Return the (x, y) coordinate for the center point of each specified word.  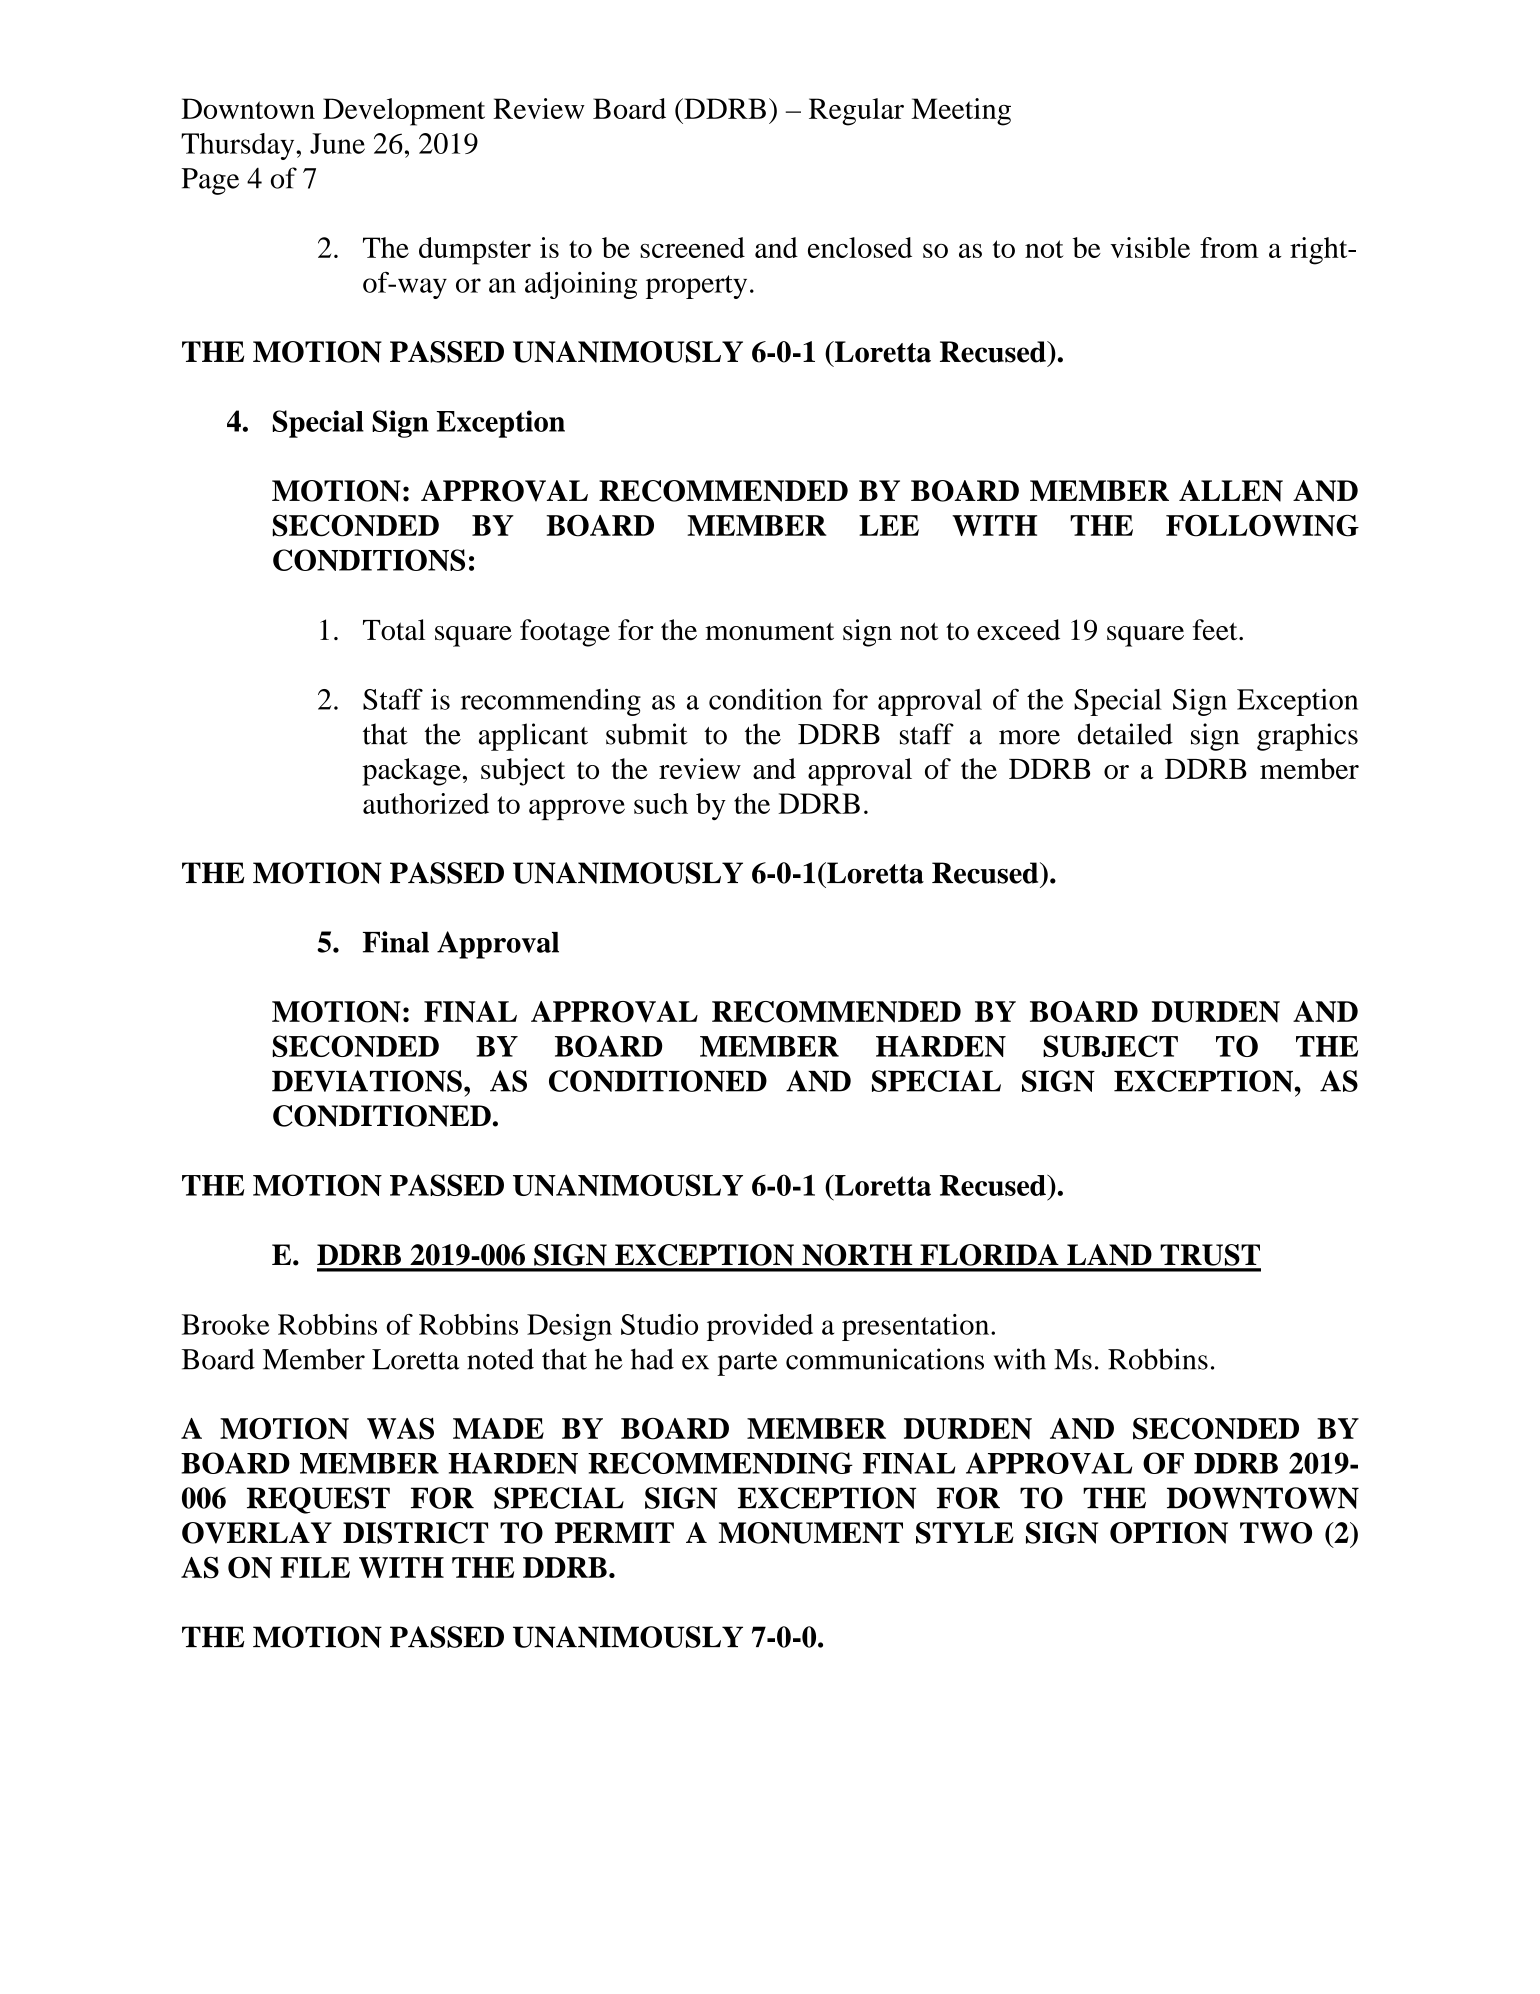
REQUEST (318, 1500)
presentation (917, 1327)
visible (1150, 247)
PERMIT (614, 1532)
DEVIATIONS (367, 1081)
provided (760, 1327)
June (337, 143)
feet (1216, 629)
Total (394, 629)
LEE (889, 525)
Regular (856, 112)
